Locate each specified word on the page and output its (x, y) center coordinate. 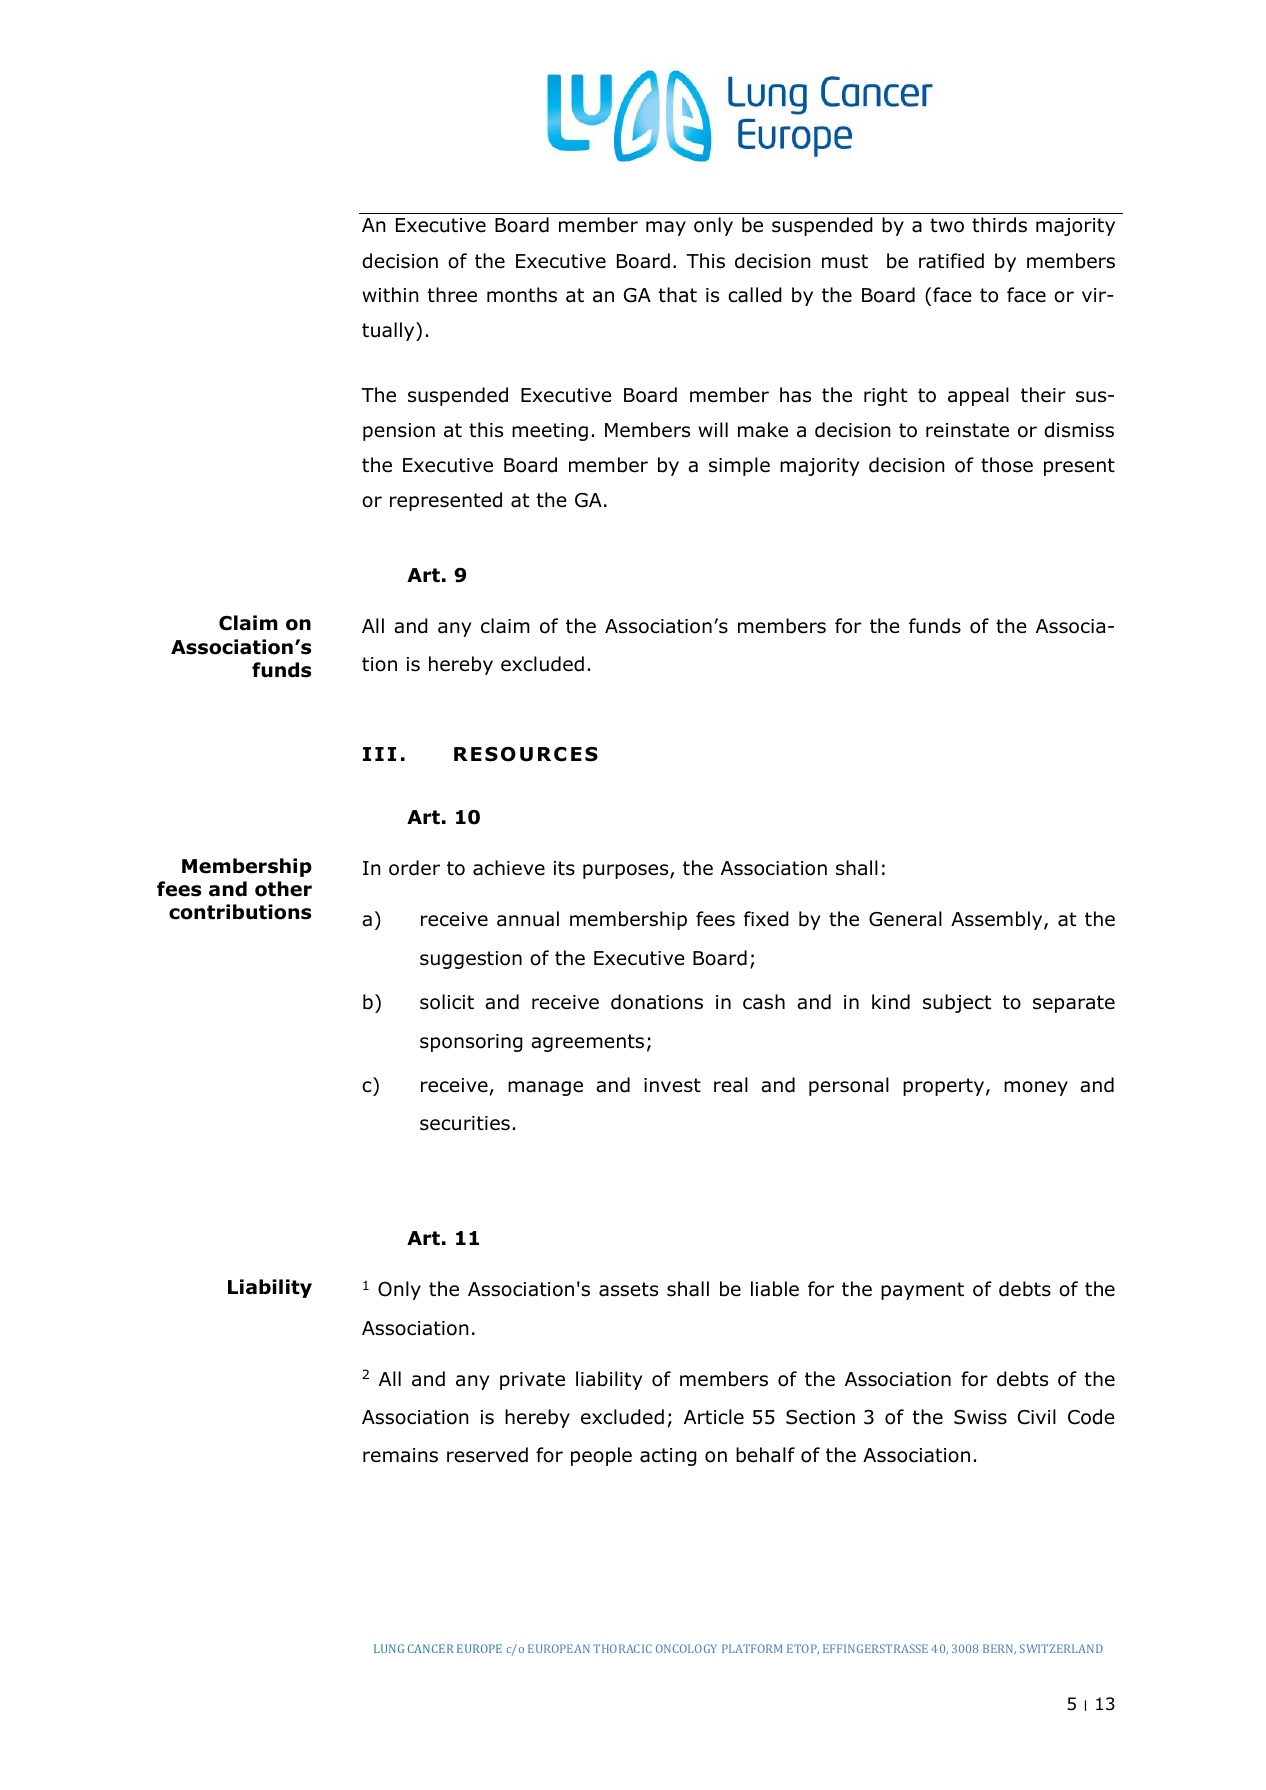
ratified (951, 261)
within (390, 294)
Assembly (998, 920)
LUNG (389, 1648)
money (1036, 1088)
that (678, 295)
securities (465, 1123)
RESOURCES (526, 754)
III (379, 754)
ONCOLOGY (686, 1648)
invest (672, 1085)
